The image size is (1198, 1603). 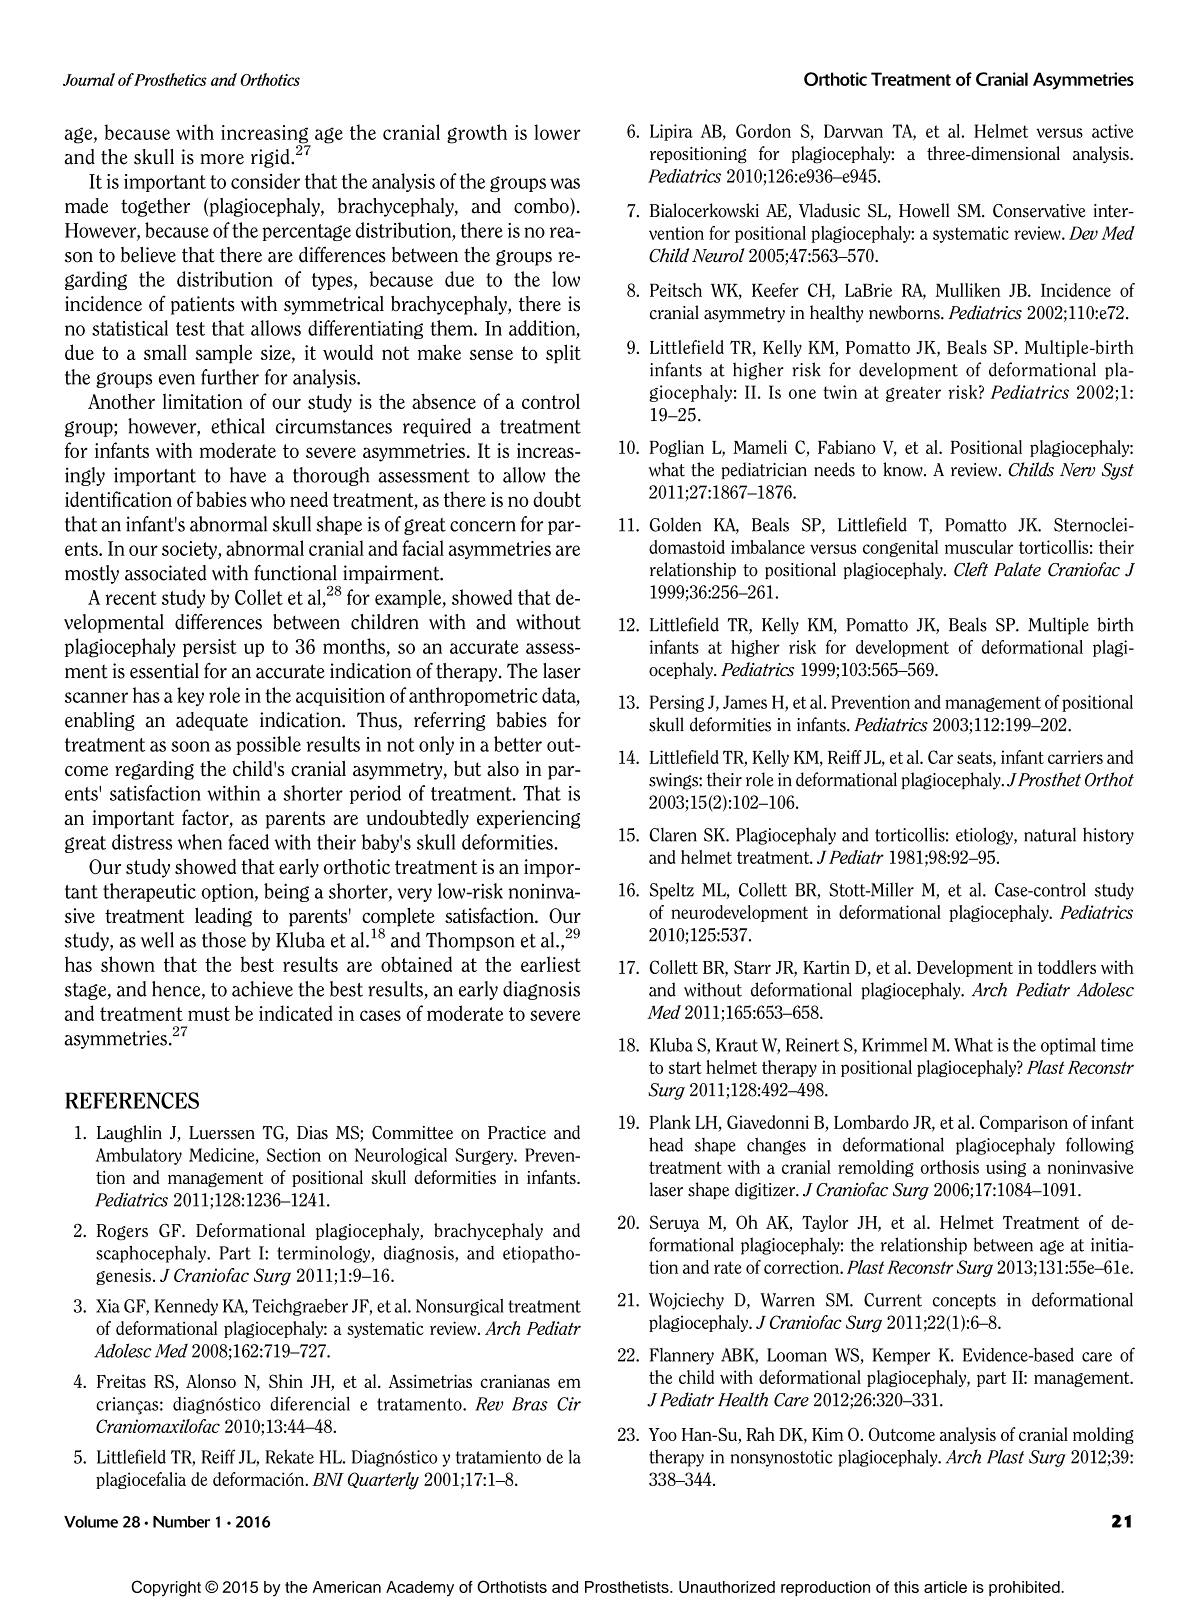 What do you see at coordinates (551, 964) in the document?
I see `earliest` at bounding box center [551, 964].
